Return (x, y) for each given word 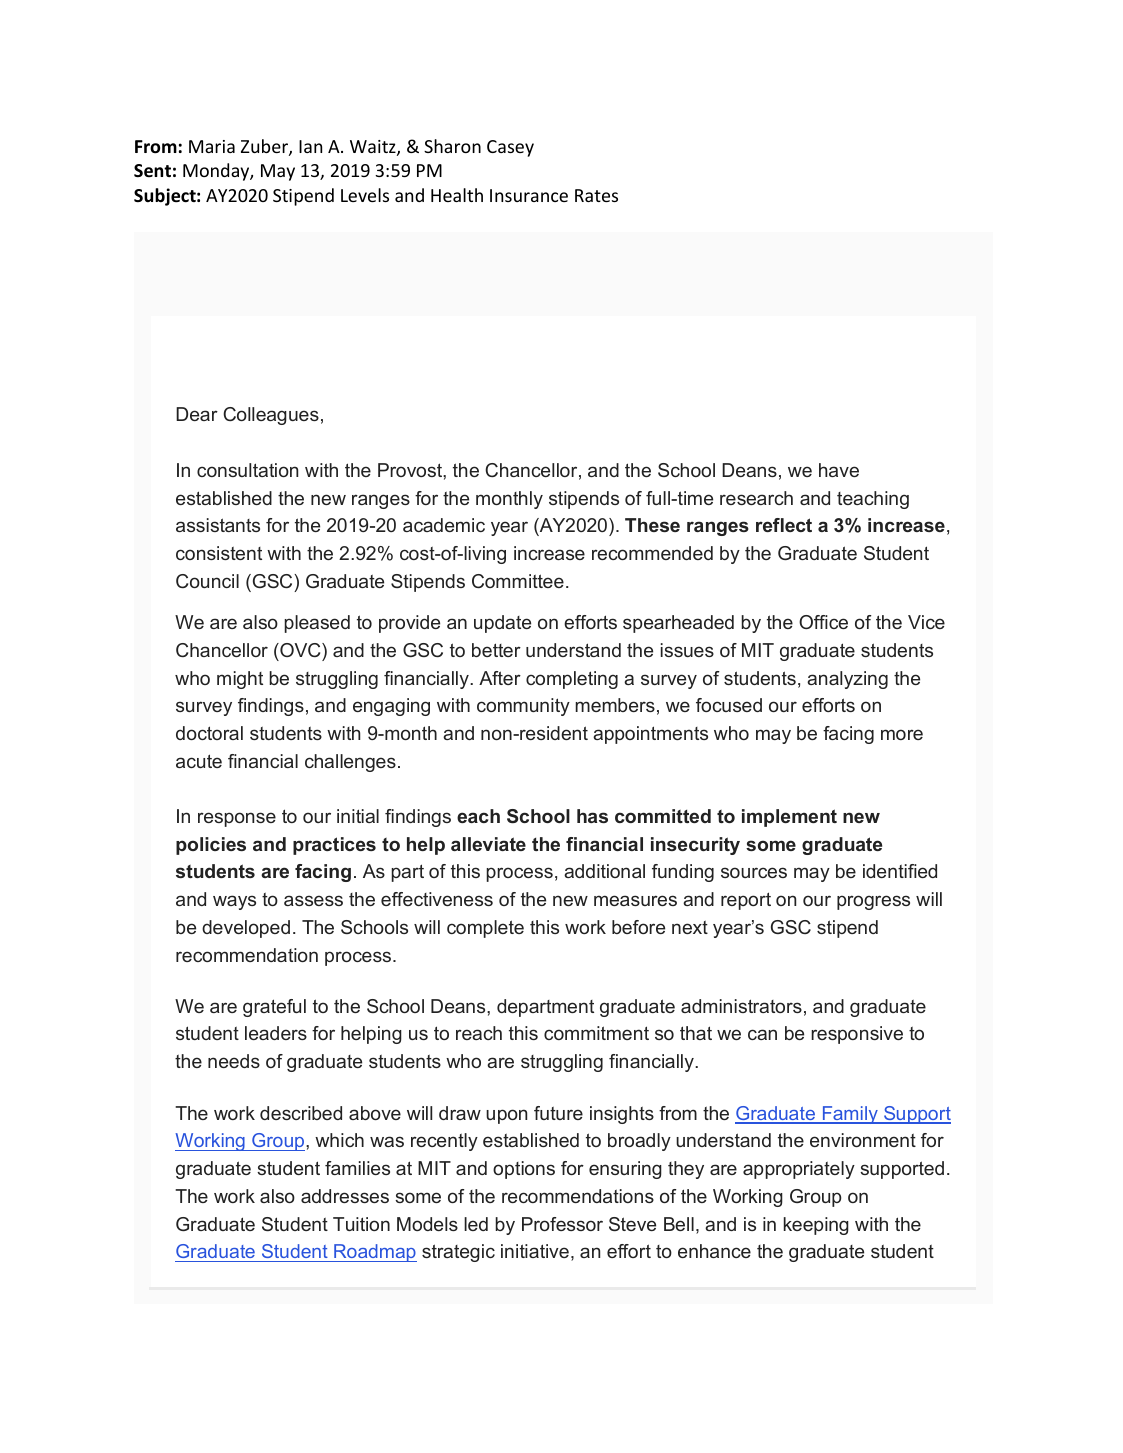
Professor (562, 1224)
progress (873, 902)
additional (604, 871)
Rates (596, 195)
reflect (784, 525)
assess (313, 900)
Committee (518, 581)
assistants (218, 525)
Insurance (529, 195)
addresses (345, 1196)
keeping (816, 1226)
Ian (310, 146)
